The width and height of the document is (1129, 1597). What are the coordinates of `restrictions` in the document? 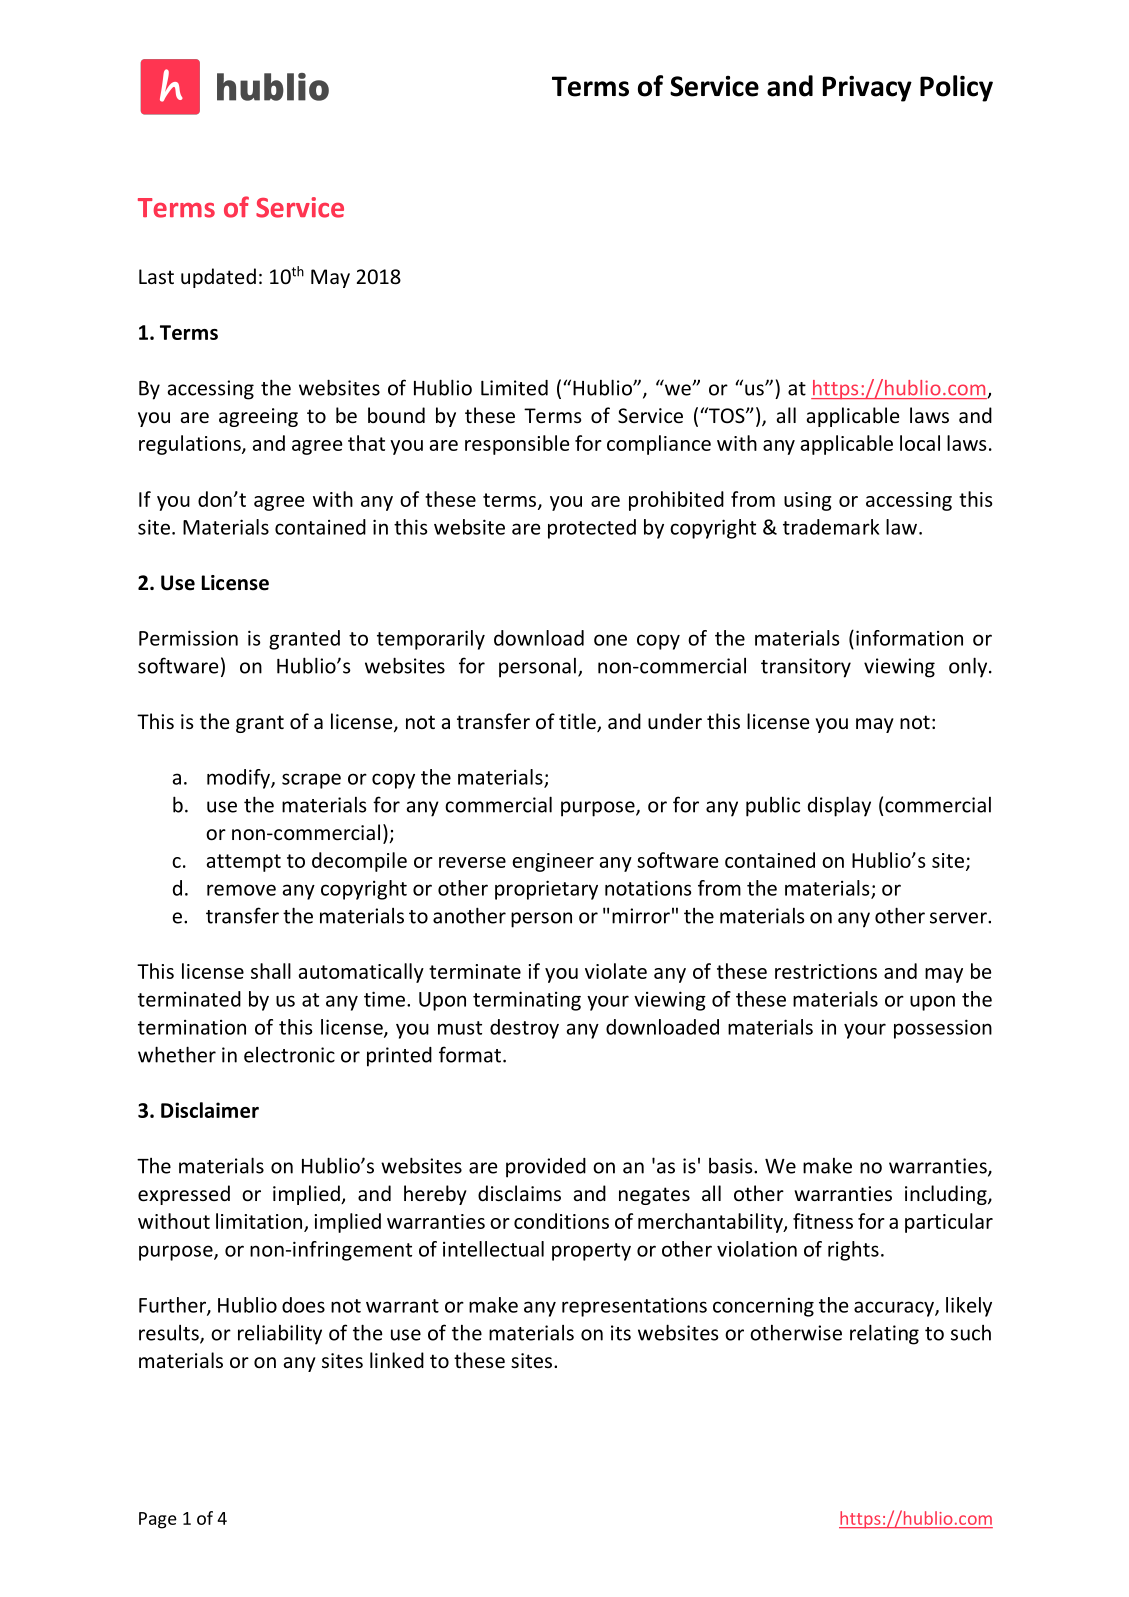 It's located at (826, 971).
